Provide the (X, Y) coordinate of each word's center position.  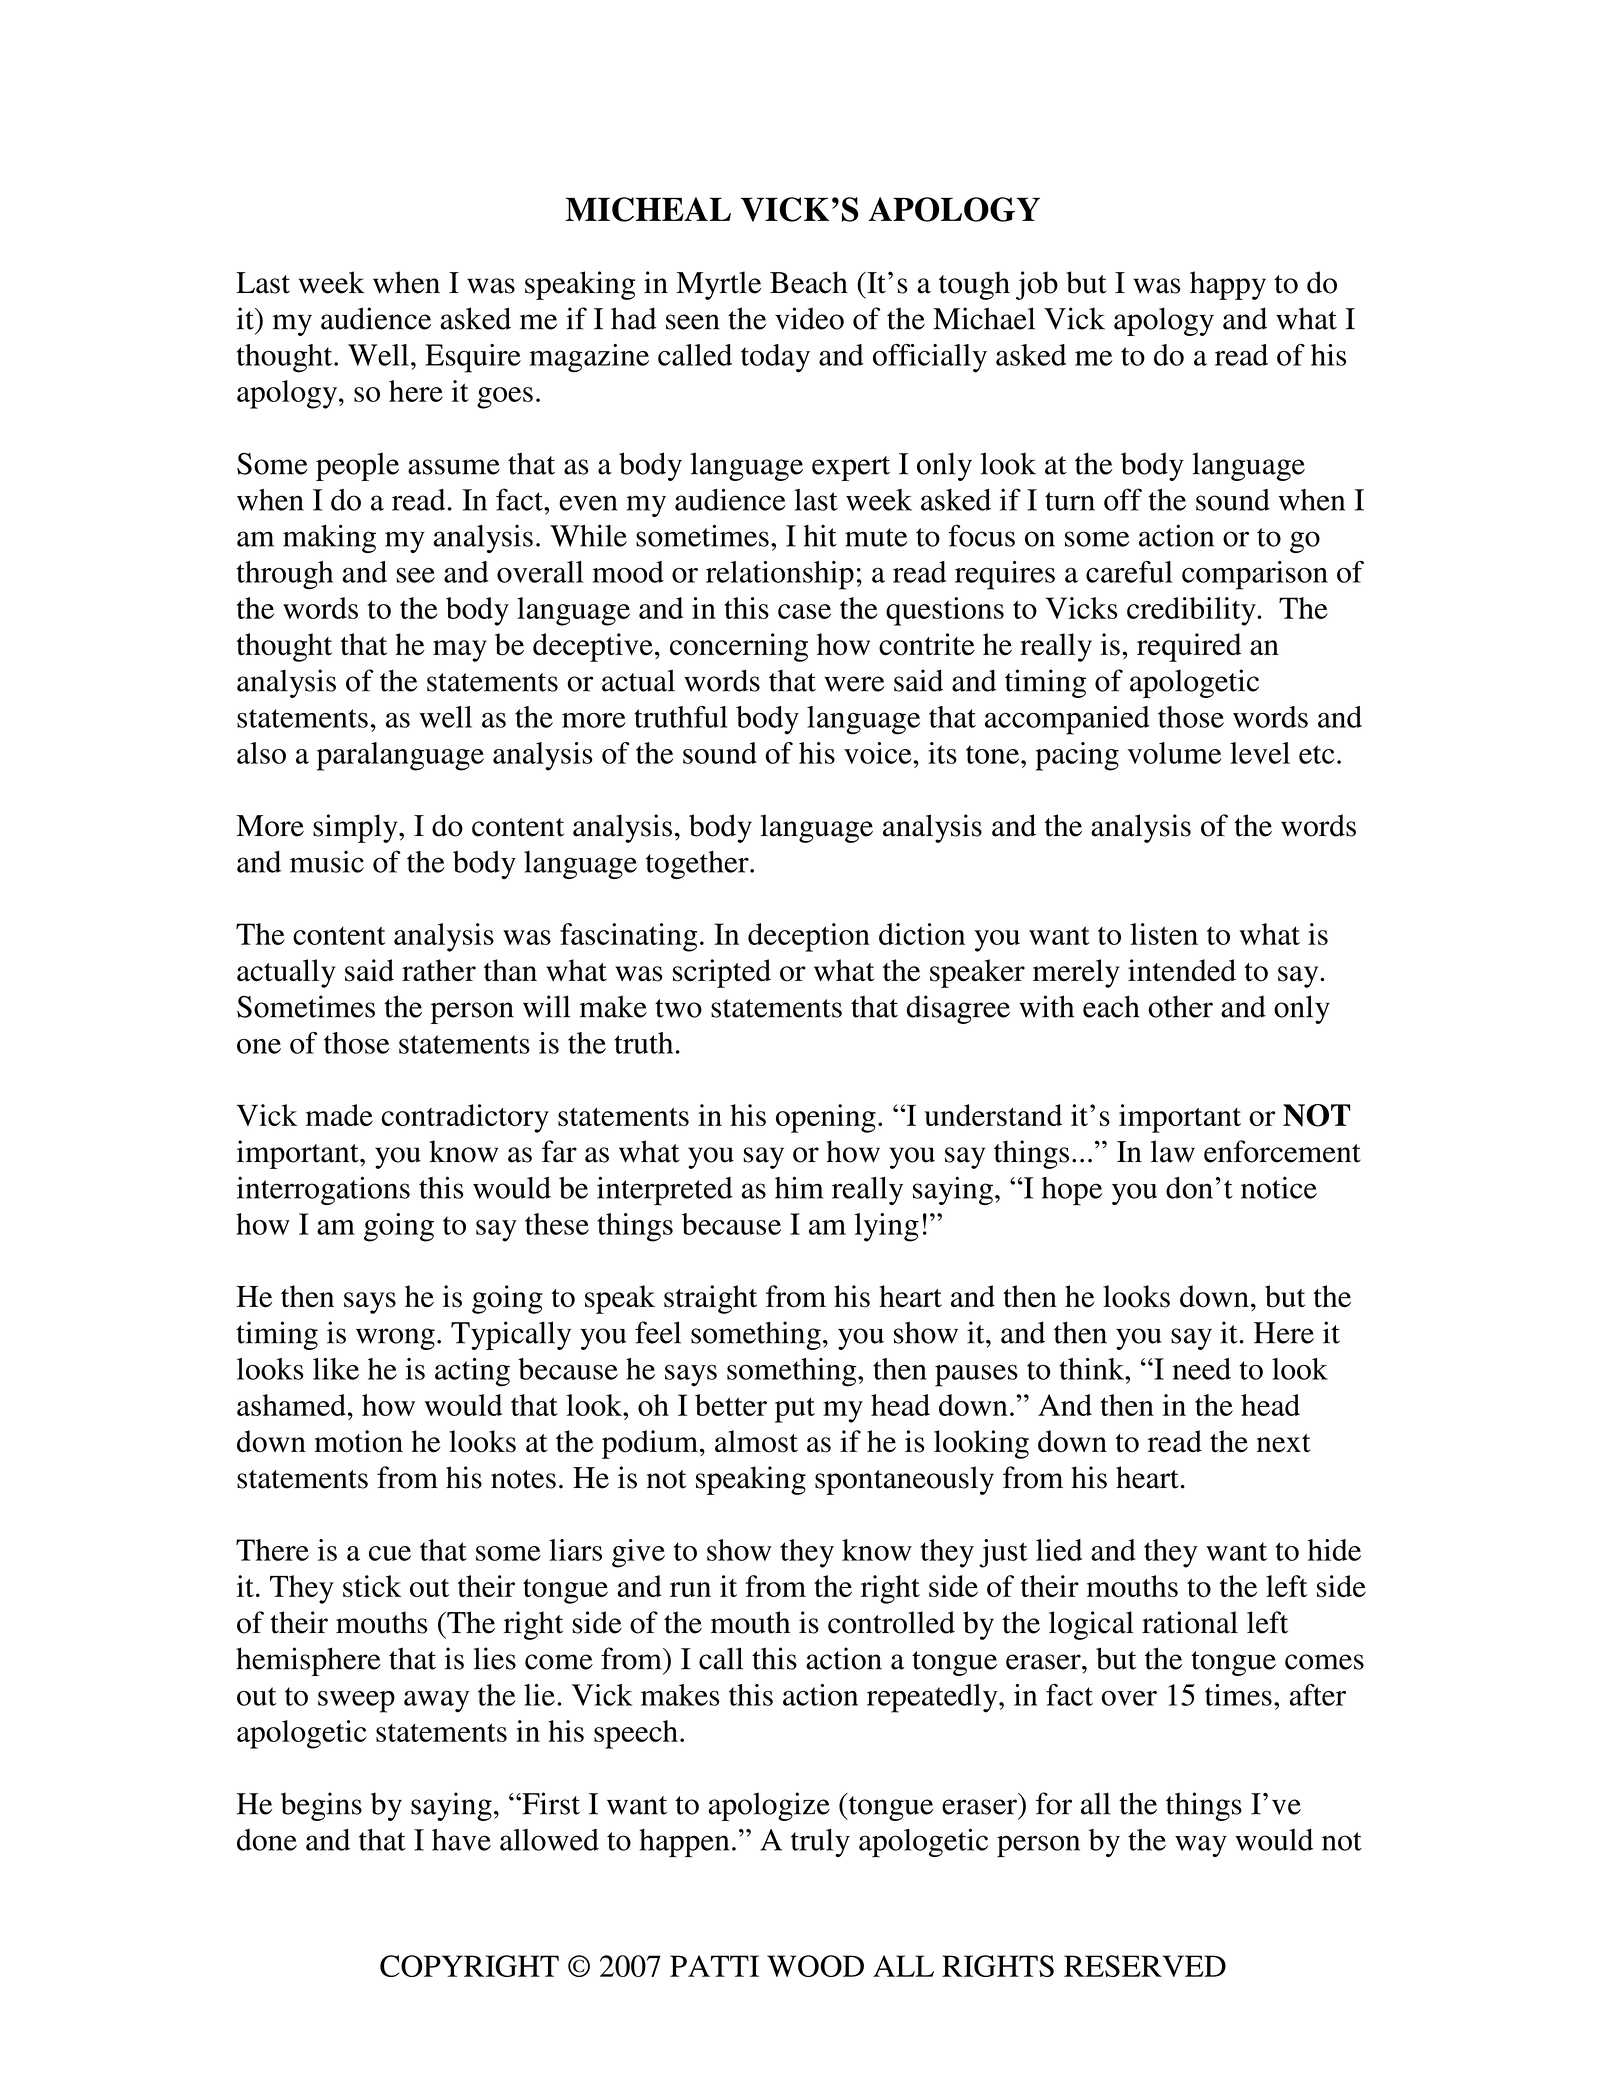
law (1173, 1151)
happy (1228, 285)
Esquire (473, 358)
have (461, 1840)
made (339, 1115)
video (809, 318)
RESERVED (1145, 1966)
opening (826, 1118)
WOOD (815, 1966)
